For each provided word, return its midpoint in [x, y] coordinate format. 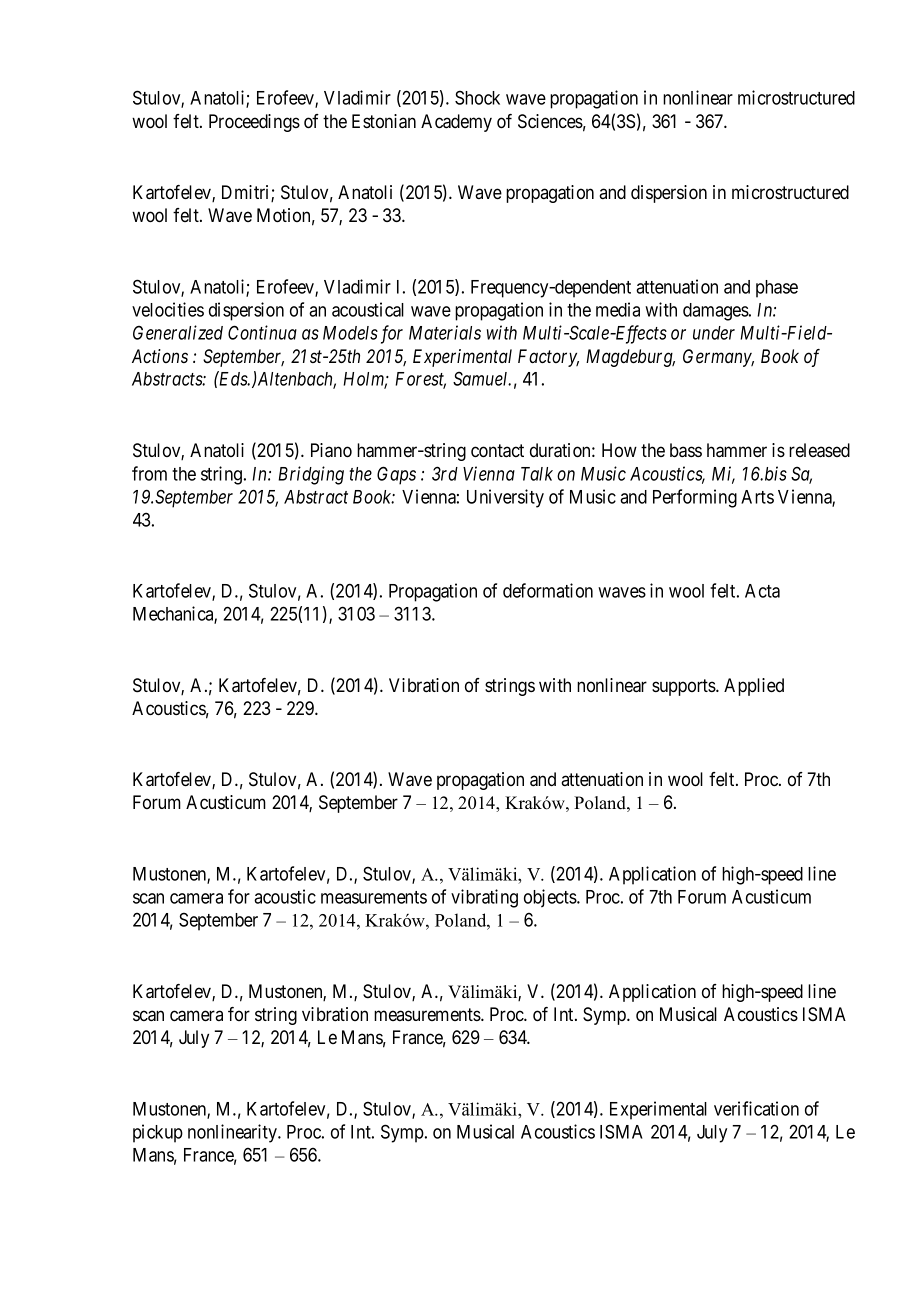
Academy [456, 123]
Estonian [384, 121]
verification [756, 1108]
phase [777, 289]
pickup [158, 1133]
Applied [754, 687]
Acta [762, 591]
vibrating [484, 898]
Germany [718, 358]
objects [551, 898]
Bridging [311, 475]
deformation [548, 590]
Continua [262, 332]
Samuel [482, 378]
